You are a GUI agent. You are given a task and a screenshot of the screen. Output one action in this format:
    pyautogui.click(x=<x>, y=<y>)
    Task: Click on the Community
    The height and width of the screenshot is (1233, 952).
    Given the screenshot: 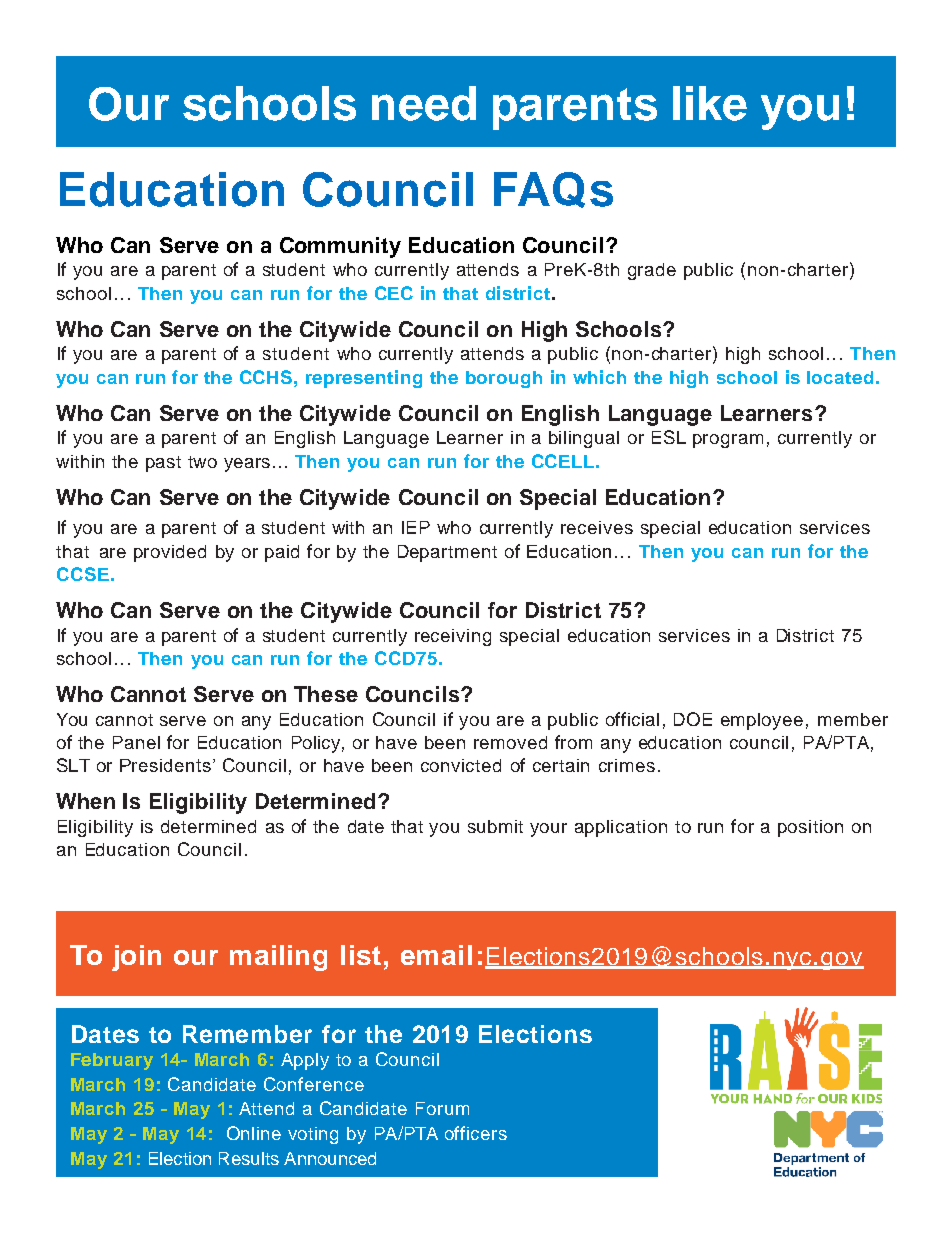 What is the action you would take?
    pyautogui.click(x=340, y=247)
